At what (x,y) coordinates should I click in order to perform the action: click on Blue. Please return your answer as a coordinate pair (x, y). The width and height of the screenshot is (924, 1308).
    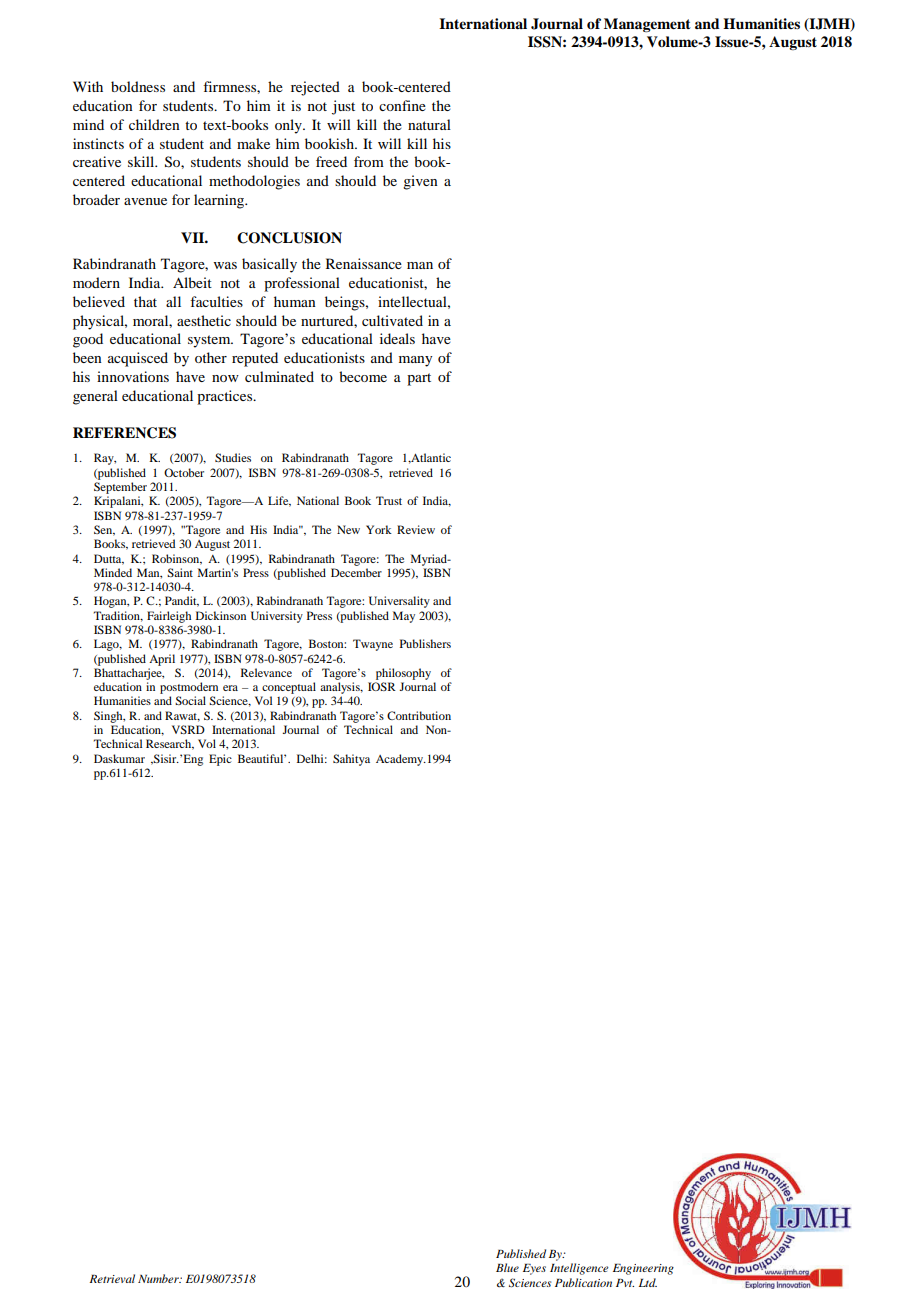
    Looking at the image, I should click on (507, 1267).
